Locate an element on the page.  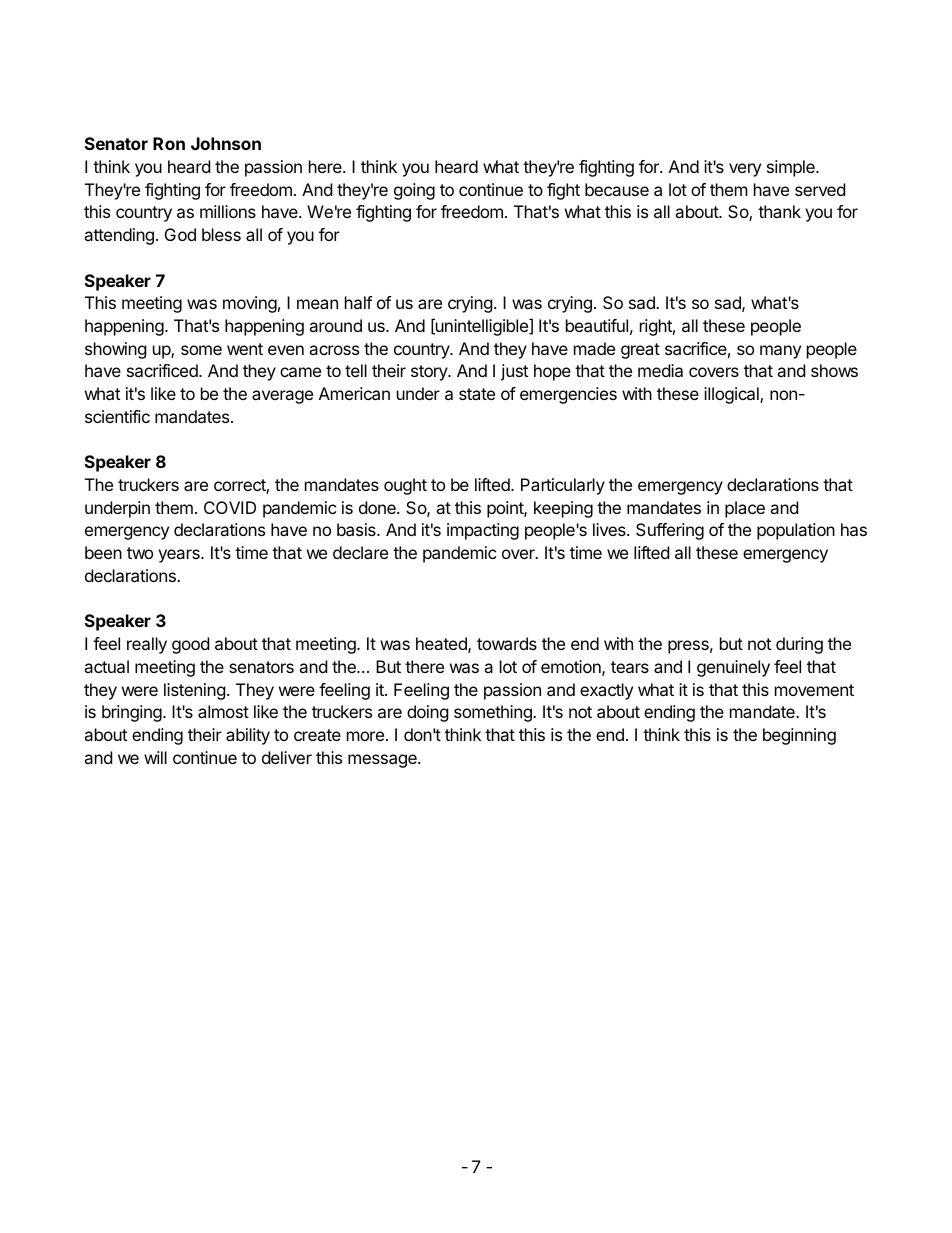
beginning is located at coordinates (799, 736).
